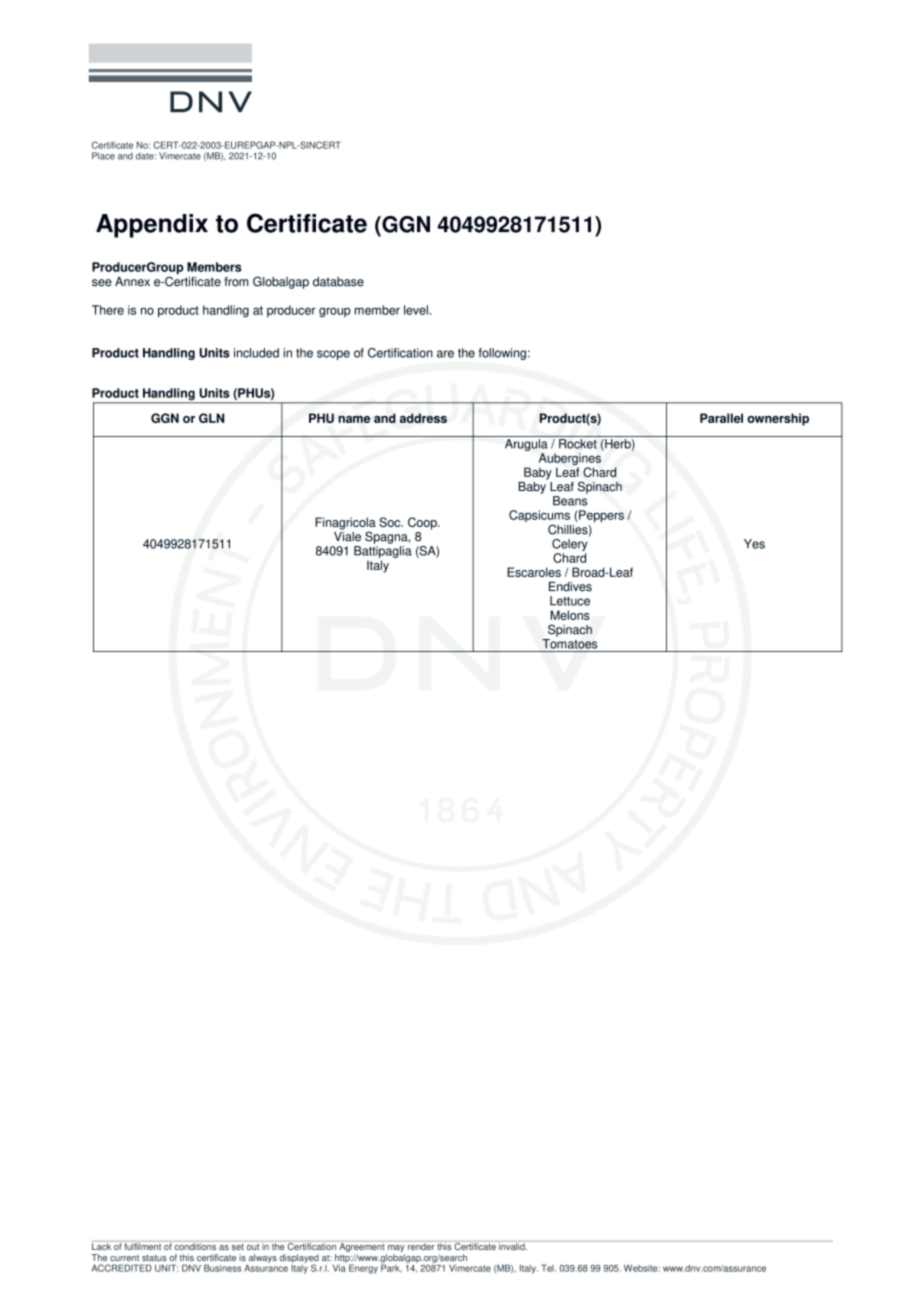 The height and width of the document is (1308, 924). I want to click on render, so click(421, 1245).
